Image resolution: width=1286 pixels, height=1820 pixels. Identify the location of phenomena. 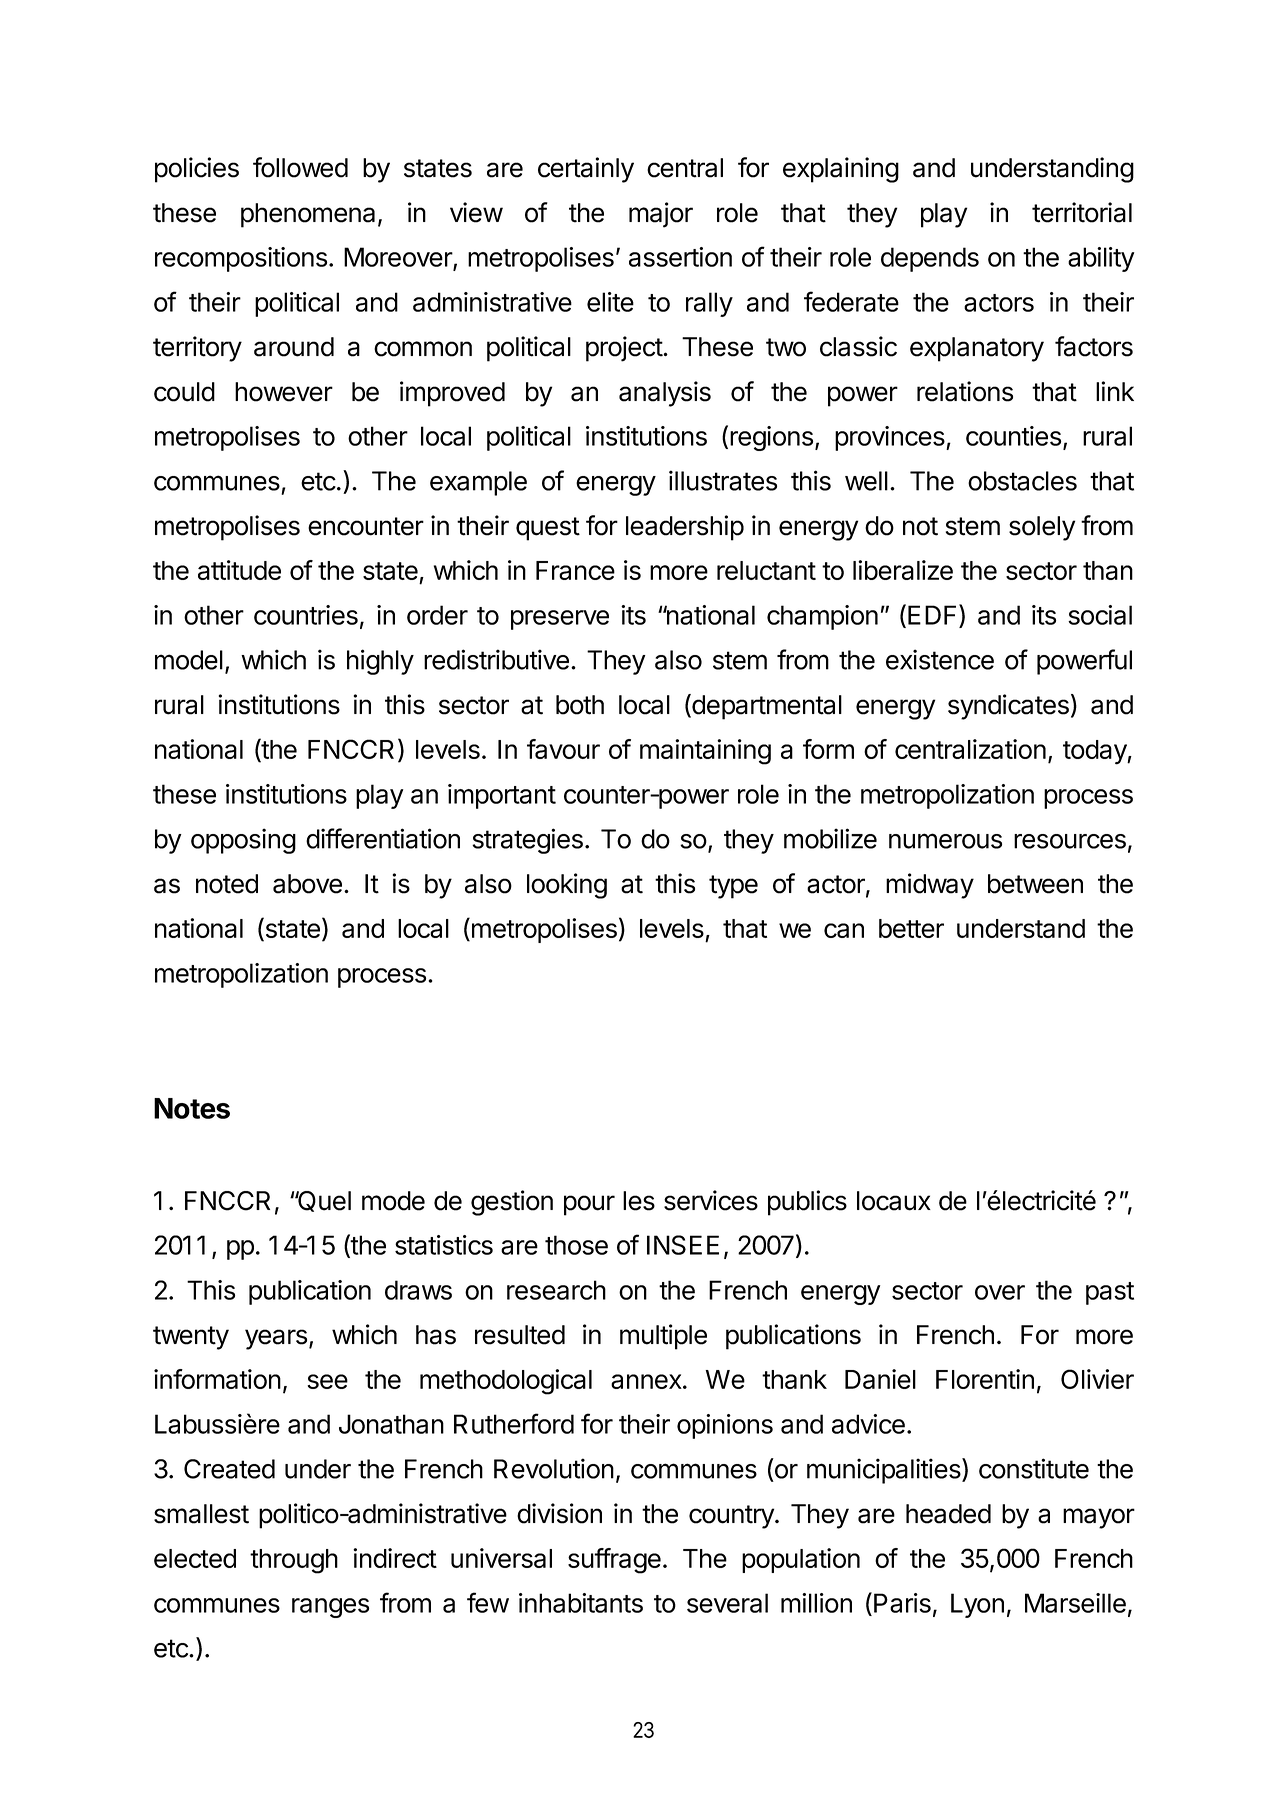
(308, 215).
